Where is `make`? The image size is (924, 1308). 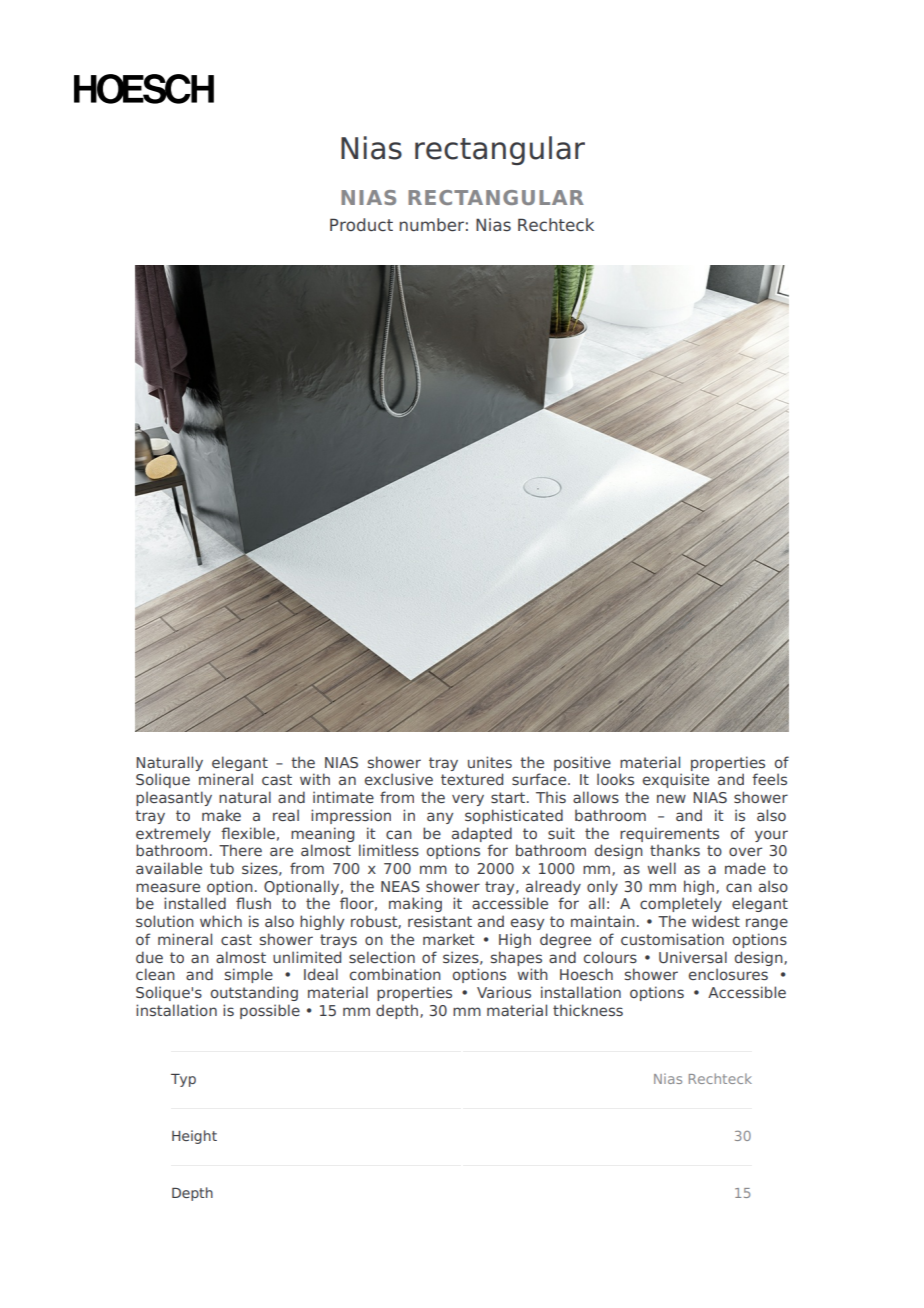
make is located at coordinates (221, 815).
